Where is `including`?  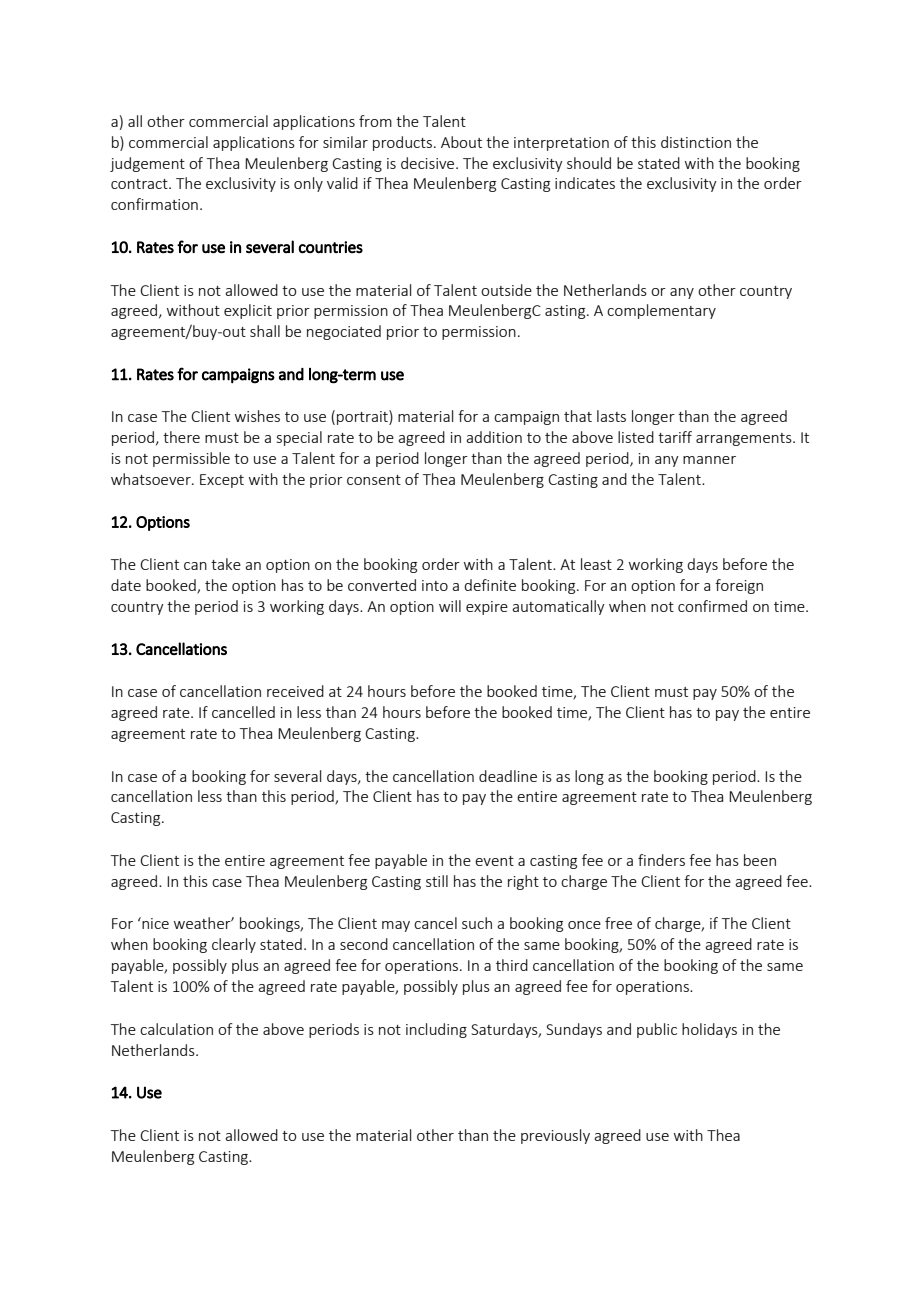
including is located at coordinates (436, 1030).
